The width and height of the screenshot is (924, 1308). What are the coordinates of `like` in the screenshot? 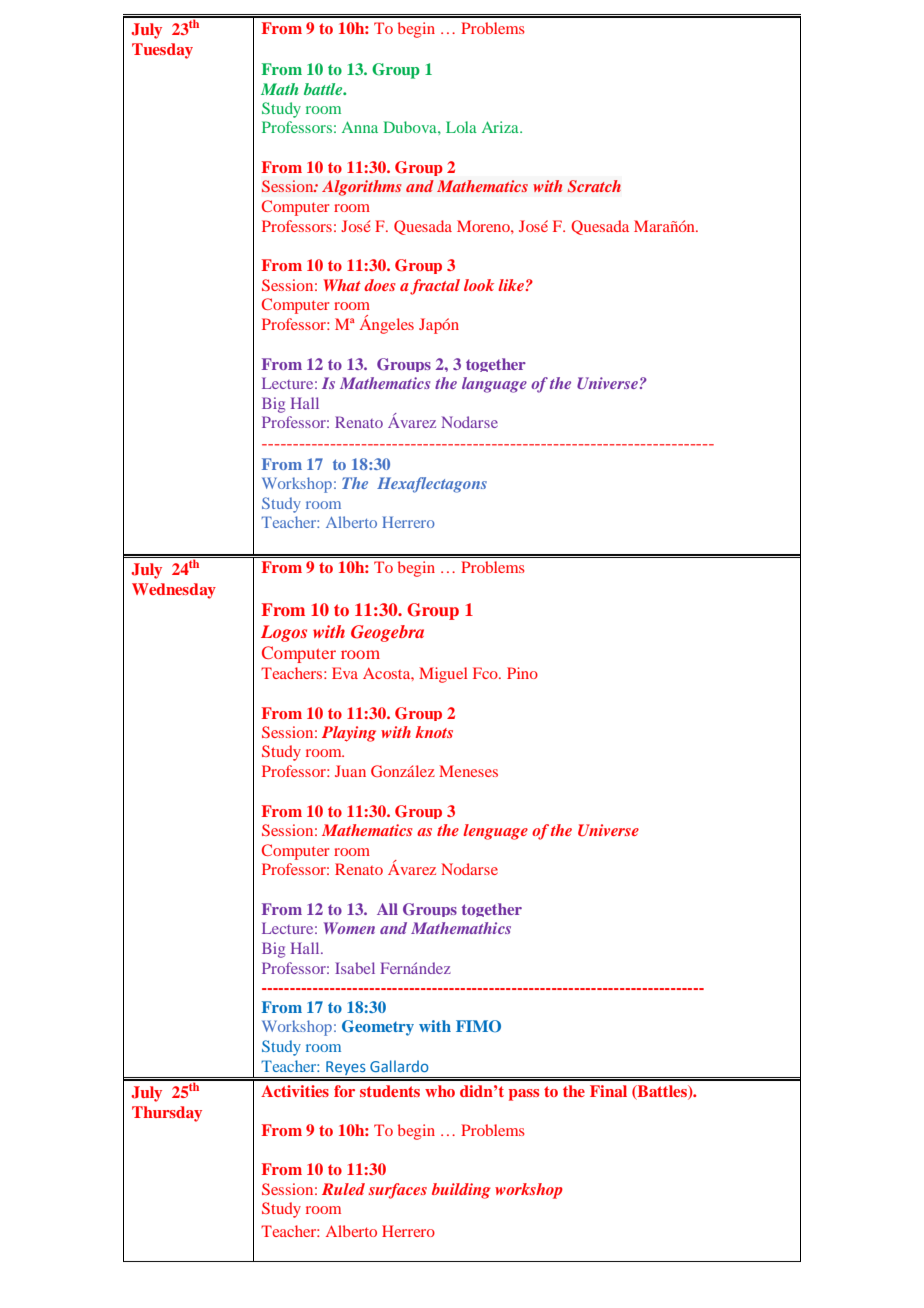 It's located at (511, 285).
